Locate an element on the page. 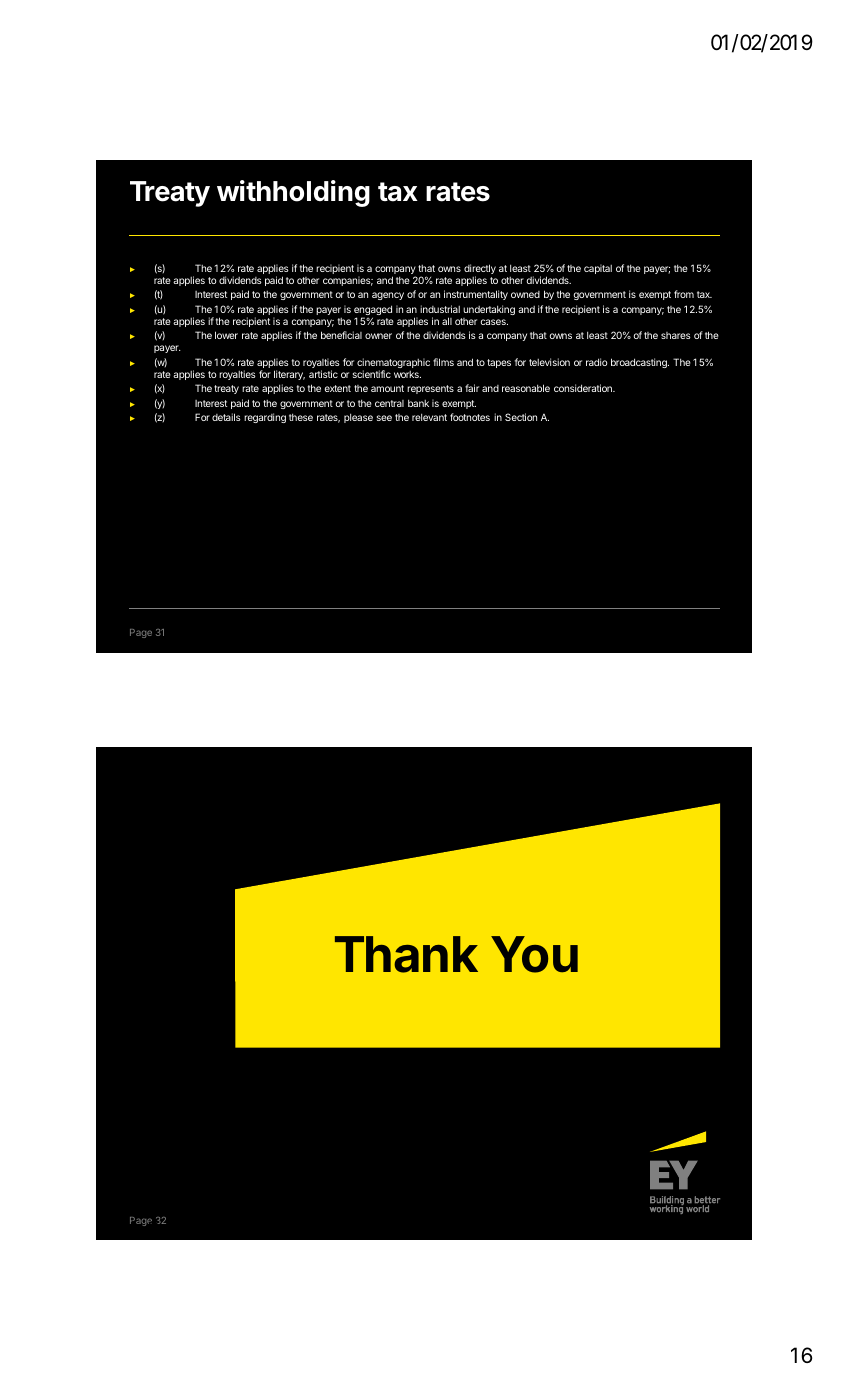 The height and width of the page is (1400, 849). details is located at coordinates (226, 417).
